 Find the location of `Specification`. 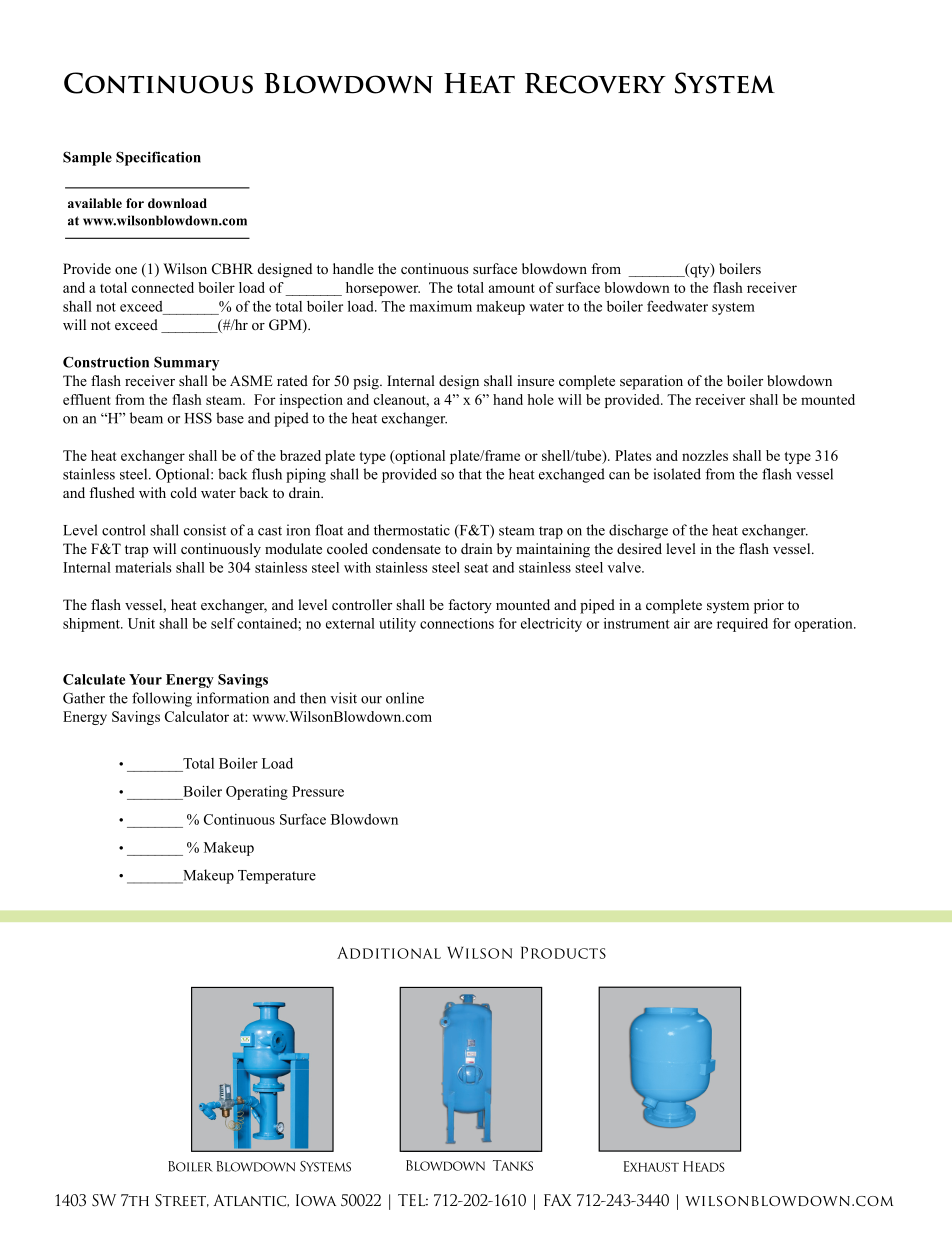

Specification is located at coordinates (158, 158).
